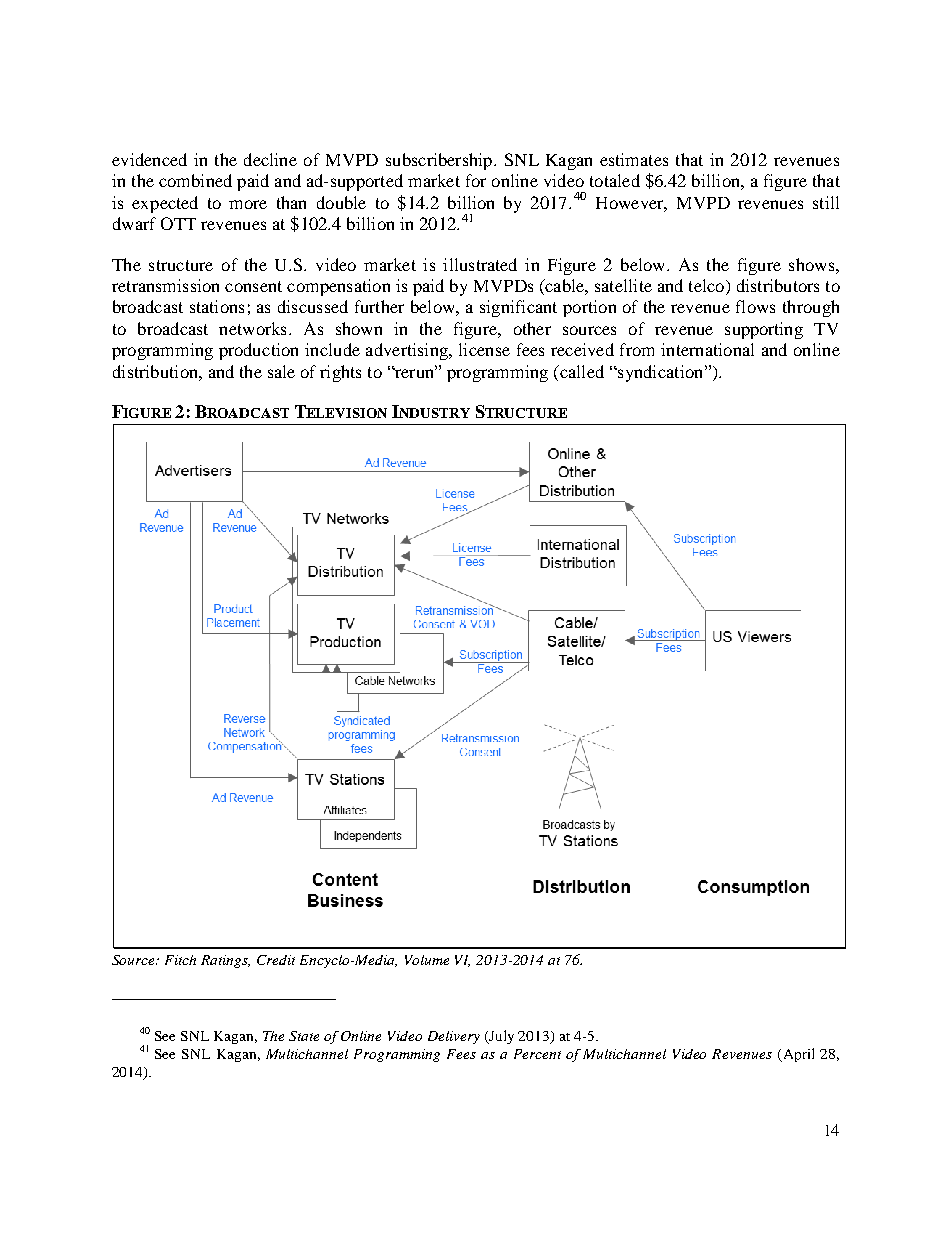 The image size is (952, 1233). I want to click on rerun, so click(414, 373).
